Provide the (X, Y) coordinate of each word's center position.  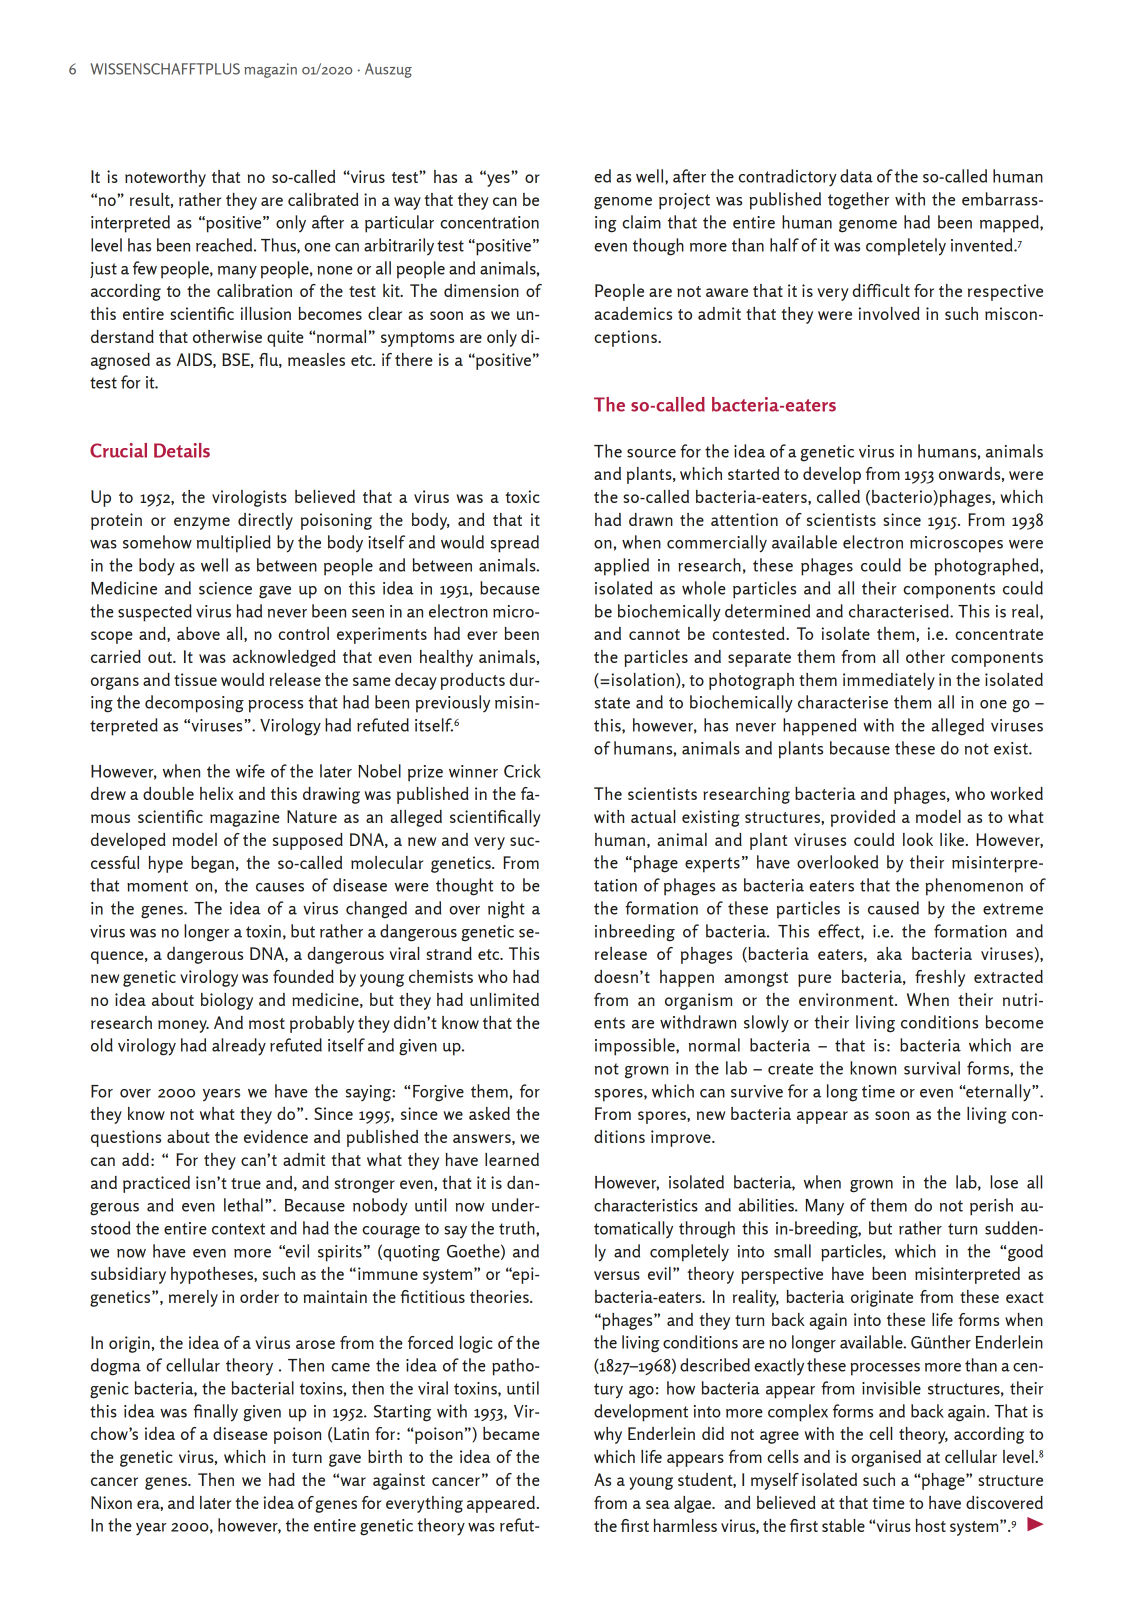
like (952, 839)
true (246, 1183)
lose (1004, 1182)
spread (515, 544)
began (212, 864)
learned (512, 1159)
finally (215, 1413)
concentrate (999, 634)
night (506, 910)
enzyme (202, 523)
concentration (489, 222)
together (858, 201)
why (608, 1435)
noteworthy (165, 178)
